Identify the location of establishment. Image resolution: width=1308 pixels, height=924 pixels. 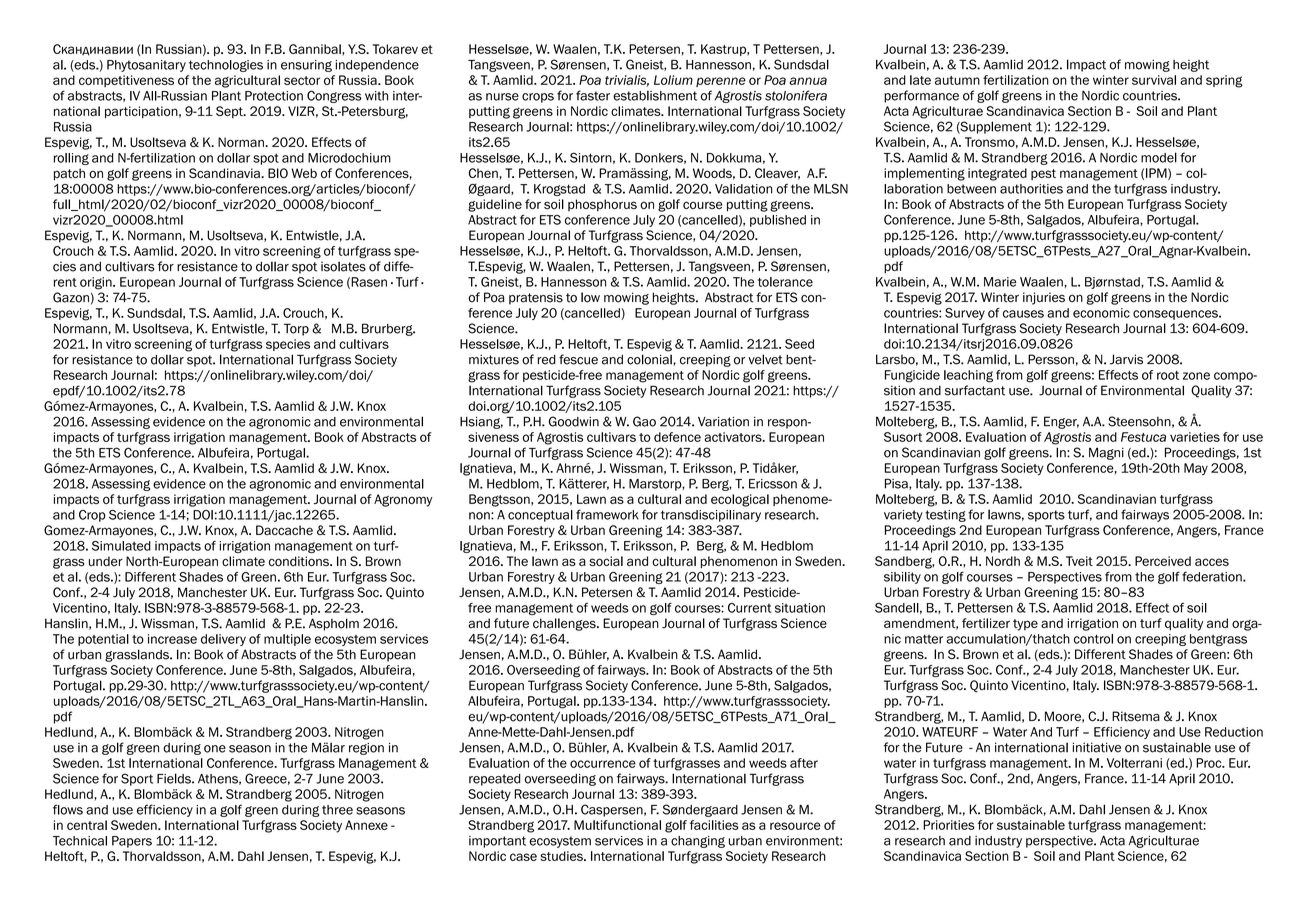
(655, 95).
